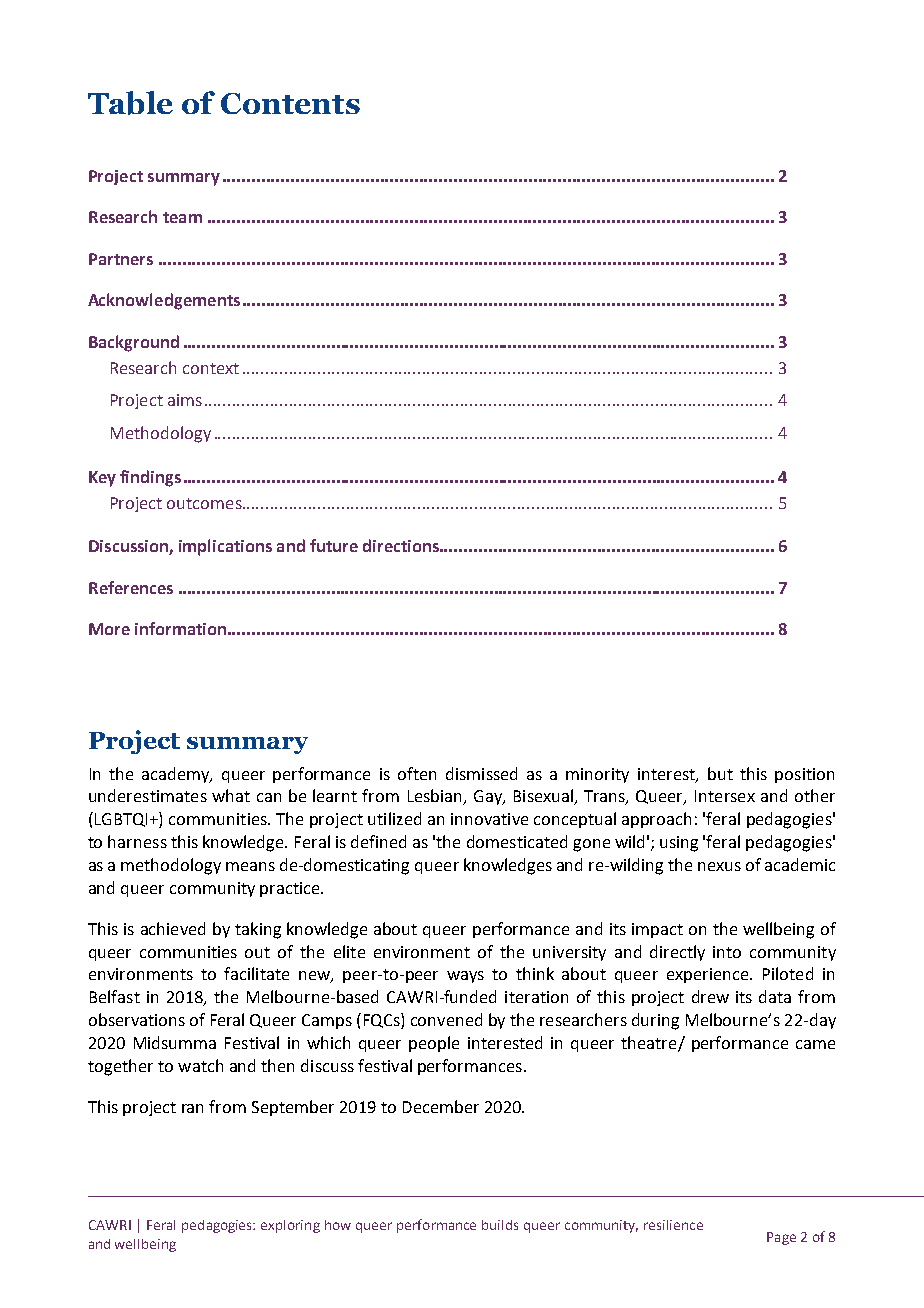  I want to click on into, so click(727, 952).
